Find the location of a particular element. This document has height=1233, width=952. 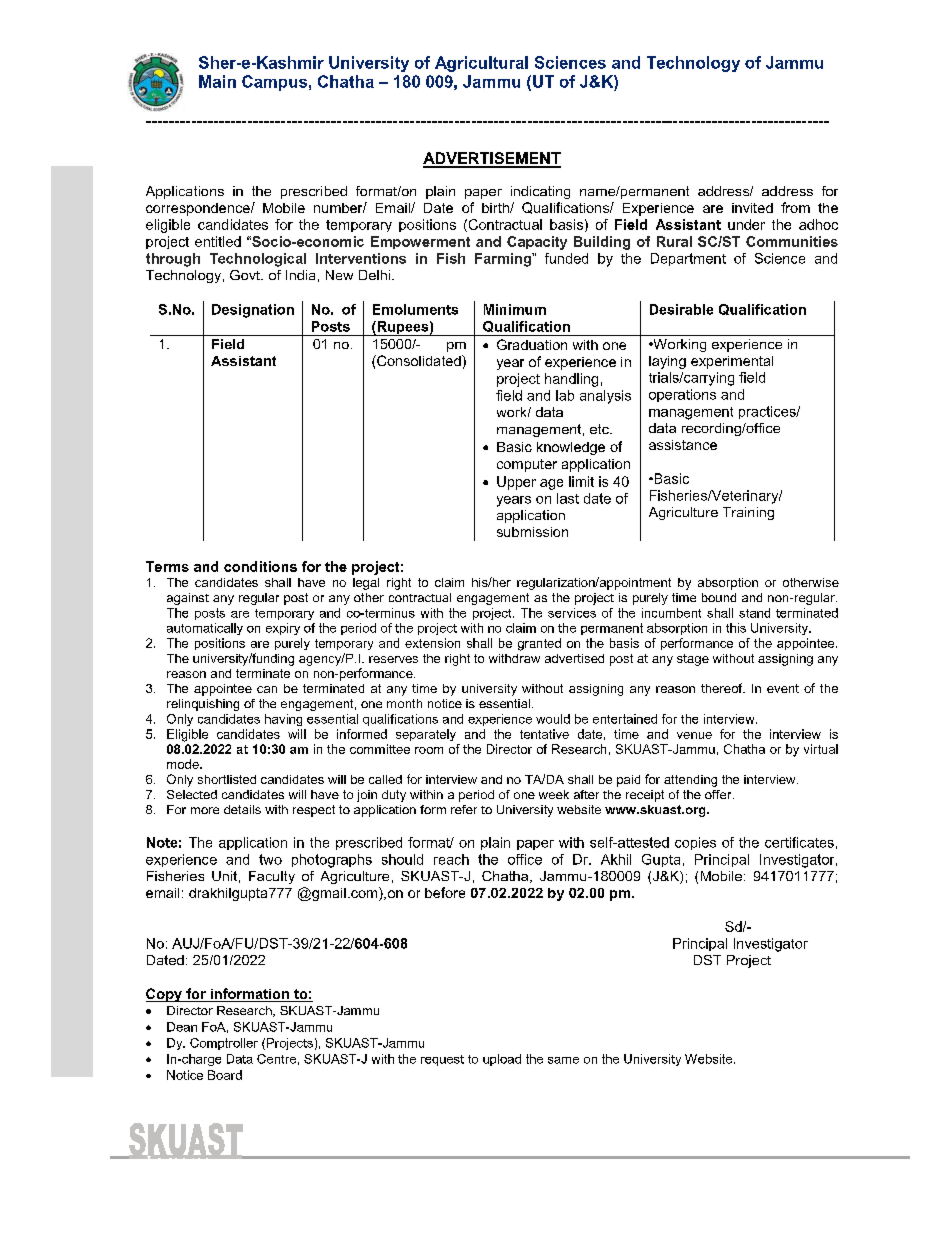

submission is located at coordinates (532, 532).
